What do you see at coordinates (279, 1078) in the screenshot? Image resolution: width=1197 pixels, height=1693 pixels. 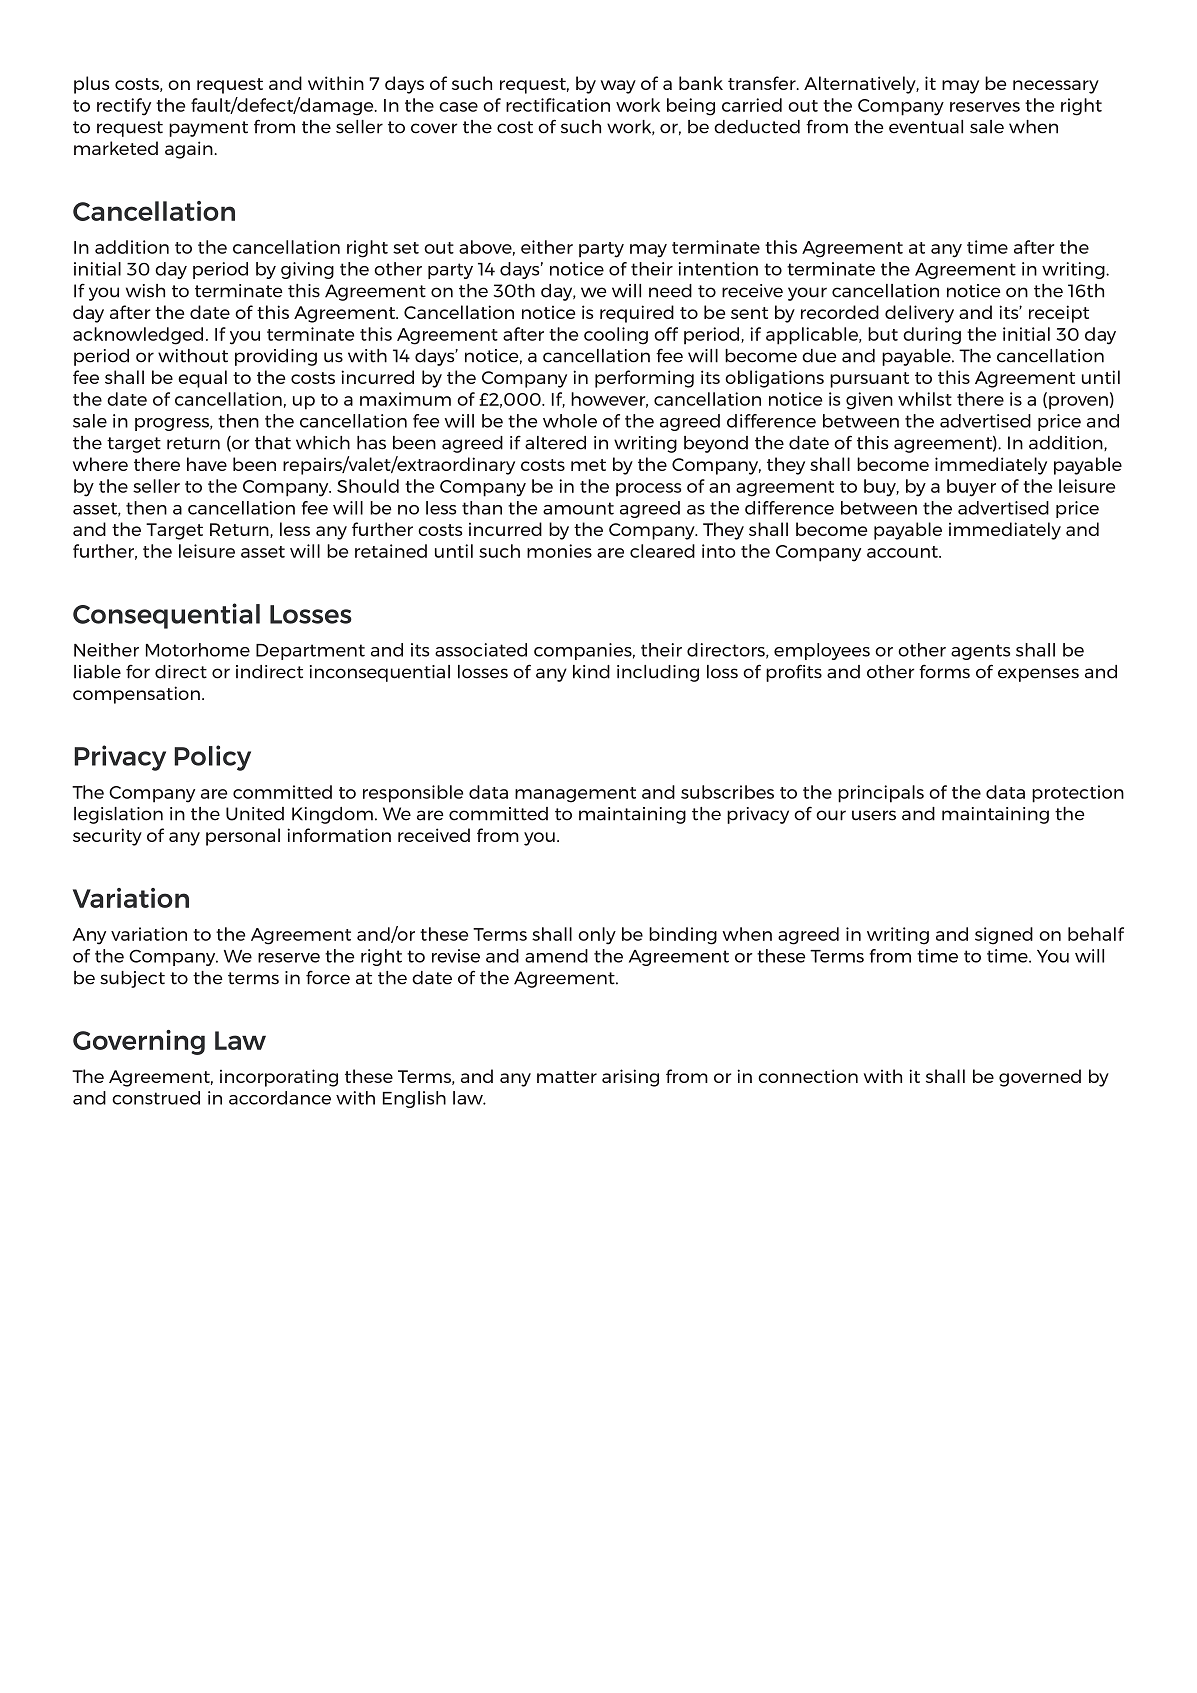 I see `incorporating` at bounding box center [279, 1078].
